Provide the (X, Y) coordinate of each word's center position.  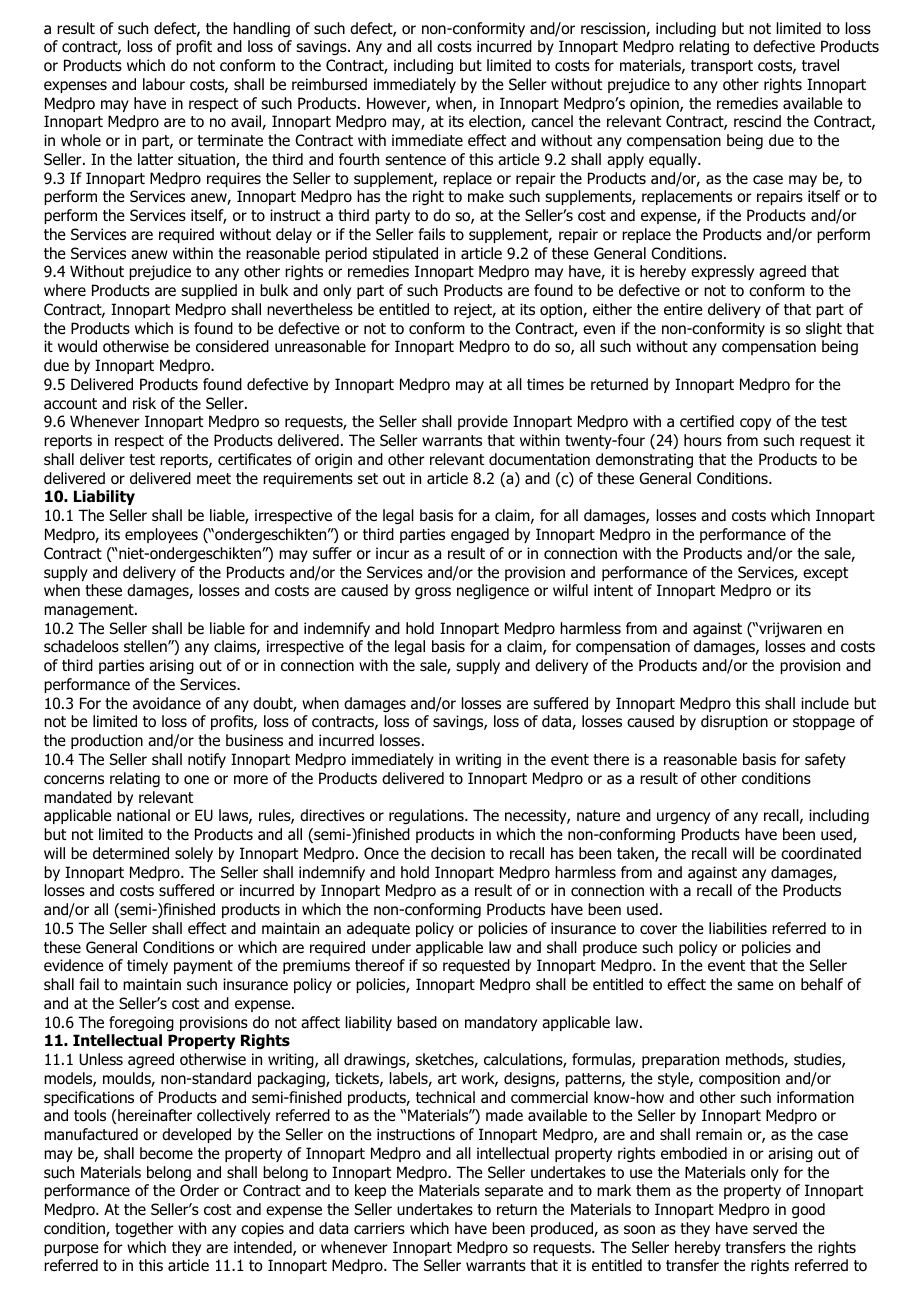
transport (722, 67)
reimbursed (329, 84)
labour (164, 84)
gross (433, 593)
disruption (734, 722)
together (144, 1229)
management (90, 611)
